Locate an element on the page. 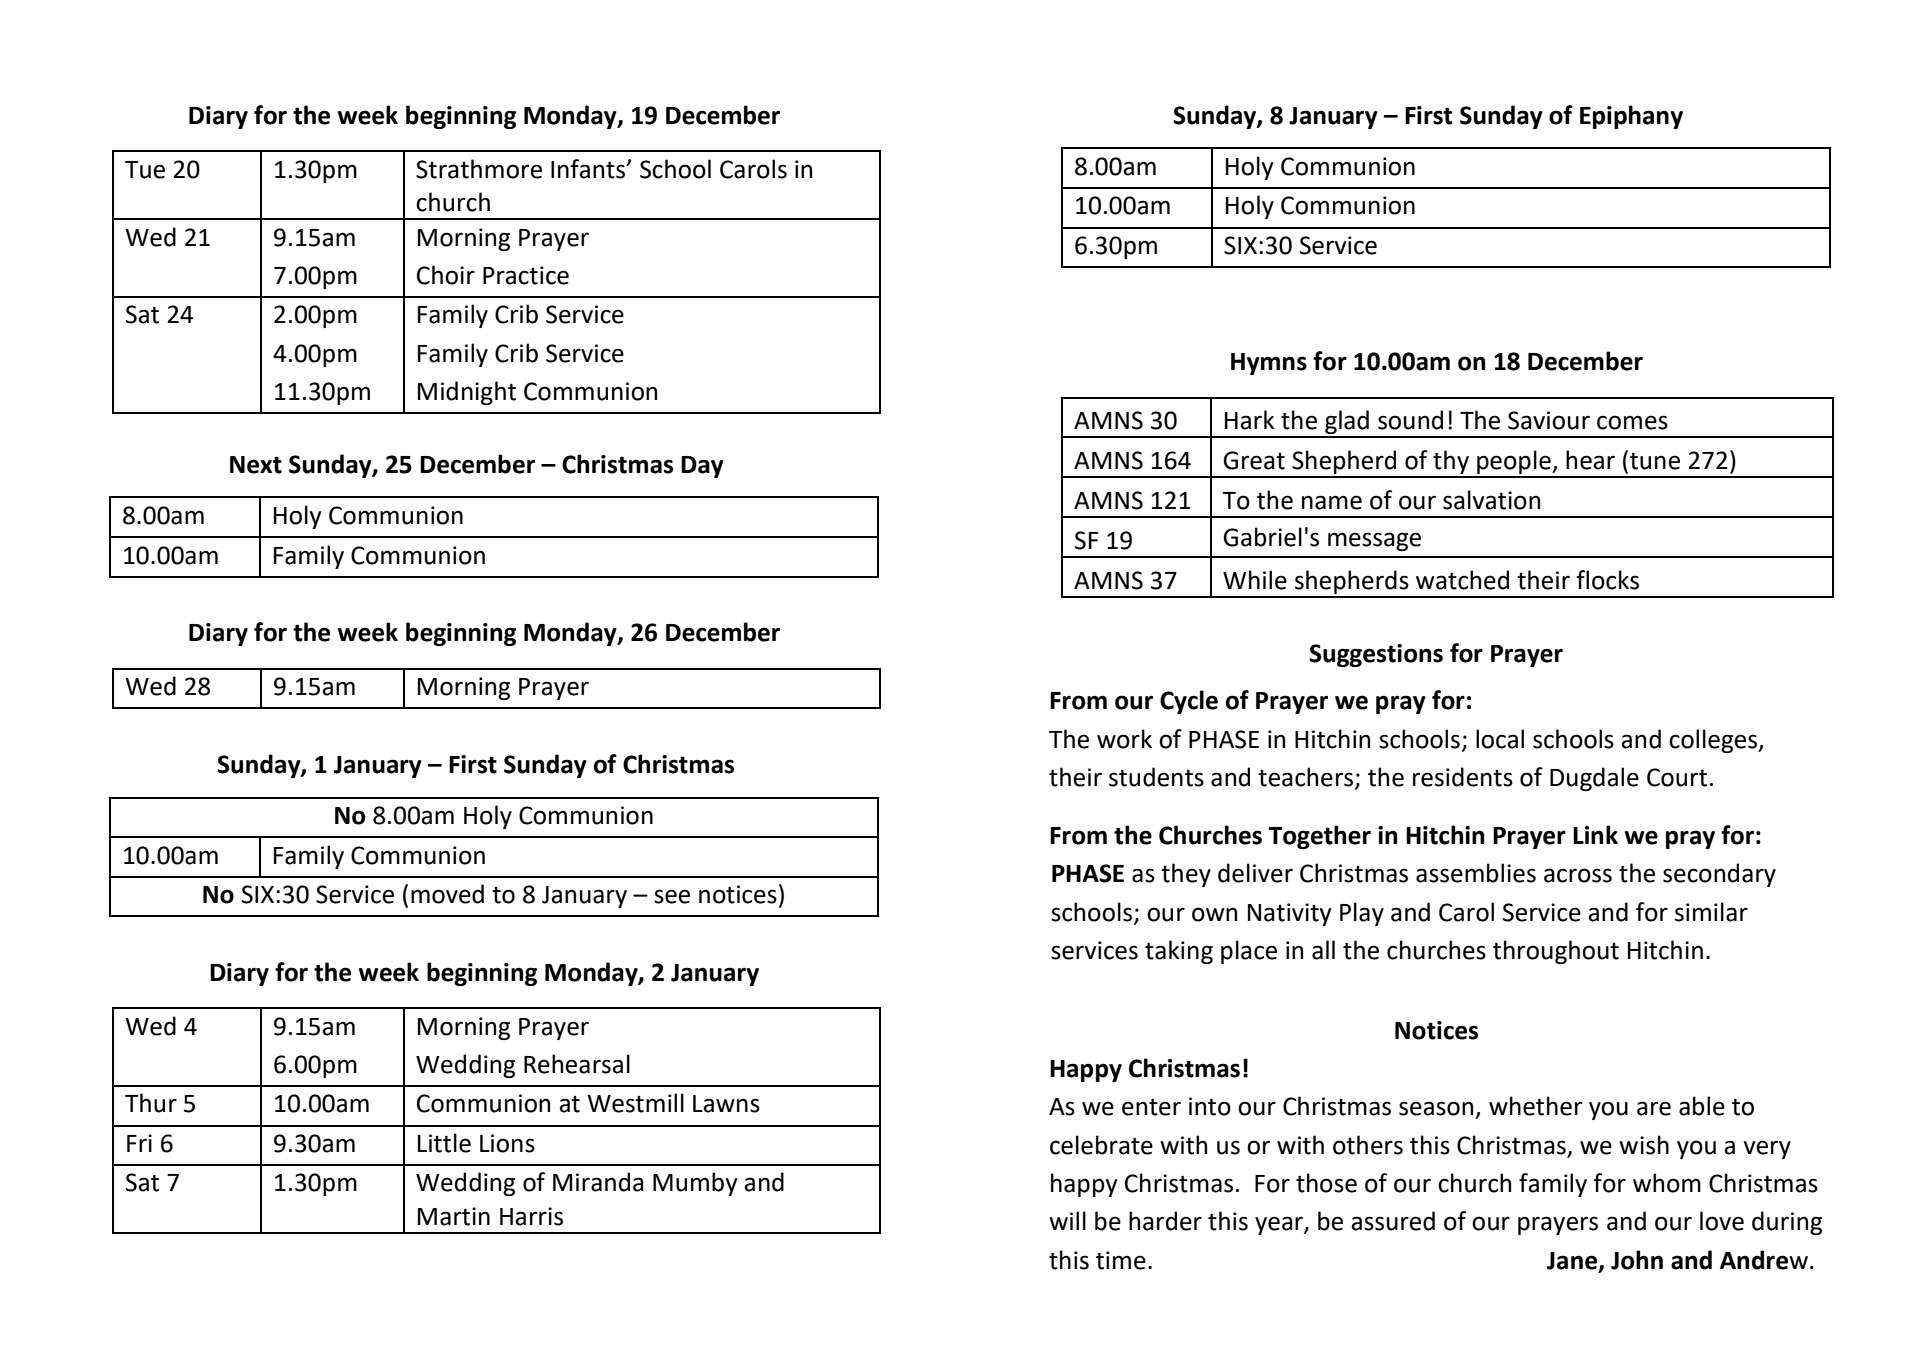 The width and height of the image is (1917, 1355). Tue is located at coordinates (145, 170).
